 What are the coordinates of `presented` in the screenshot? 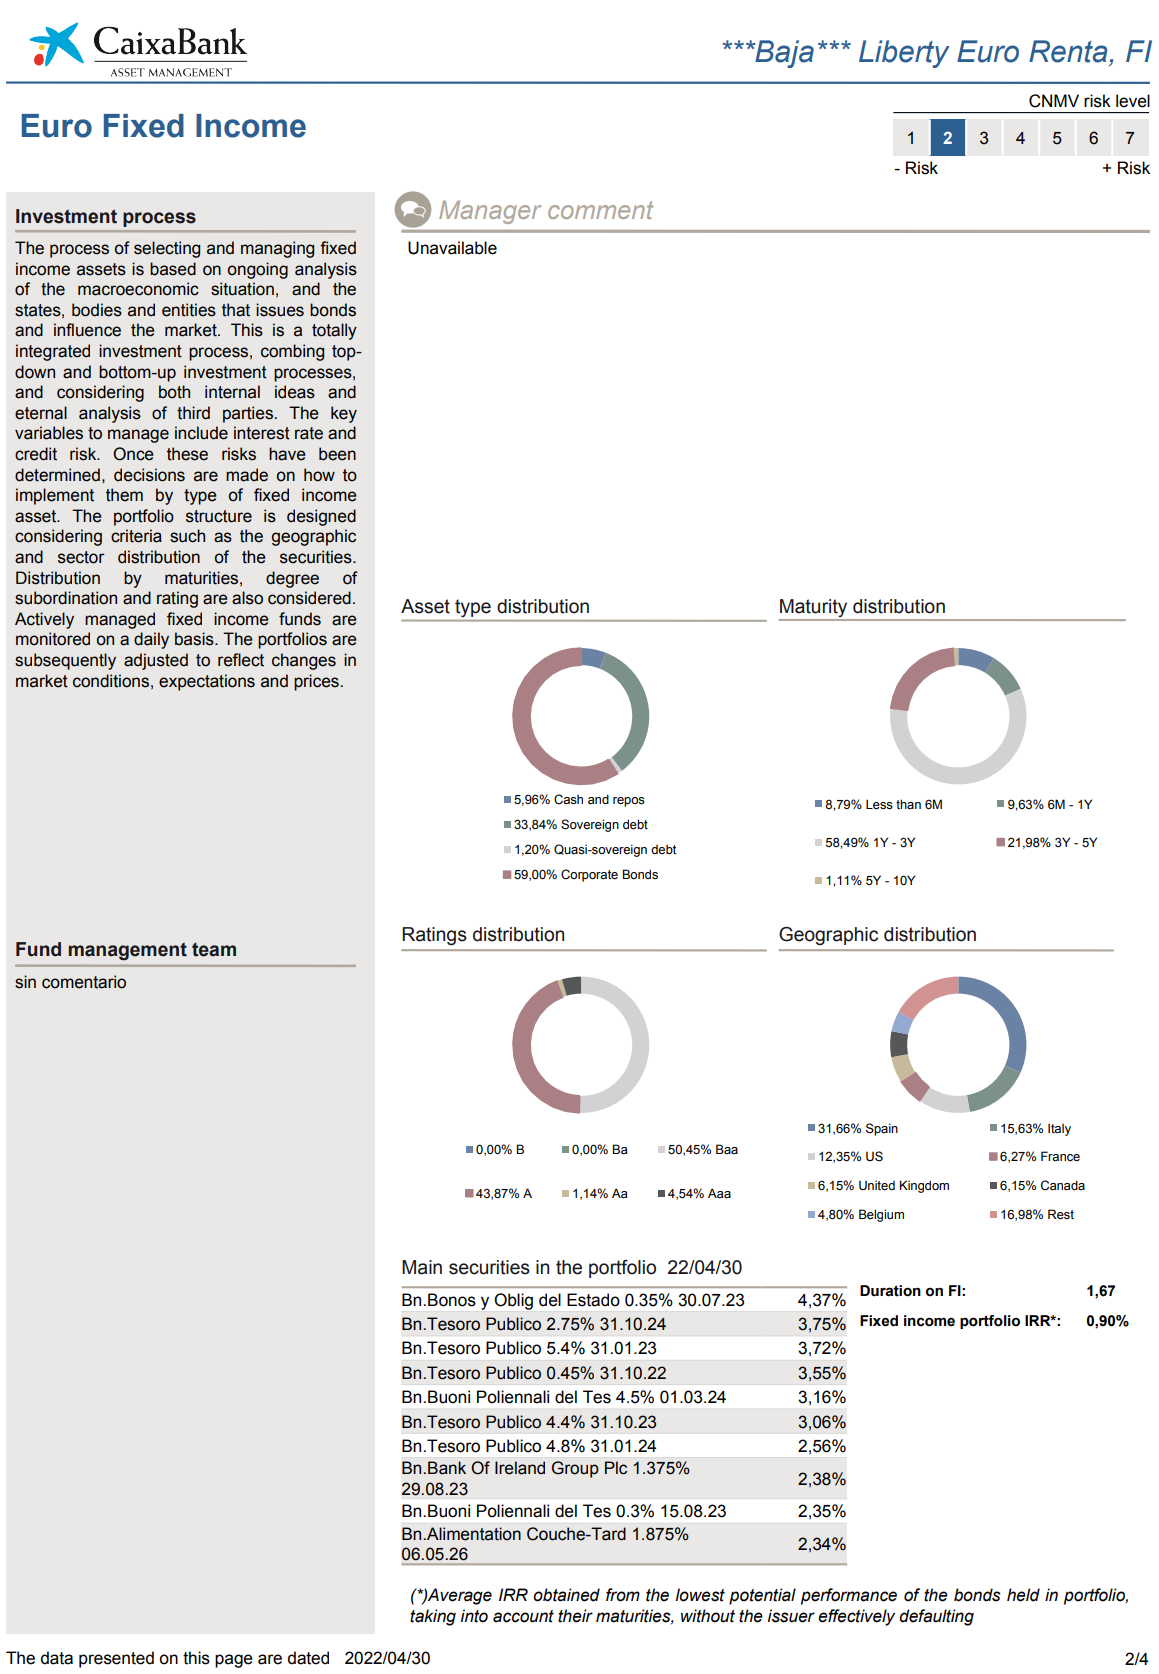 It's located at (116, 1659).
